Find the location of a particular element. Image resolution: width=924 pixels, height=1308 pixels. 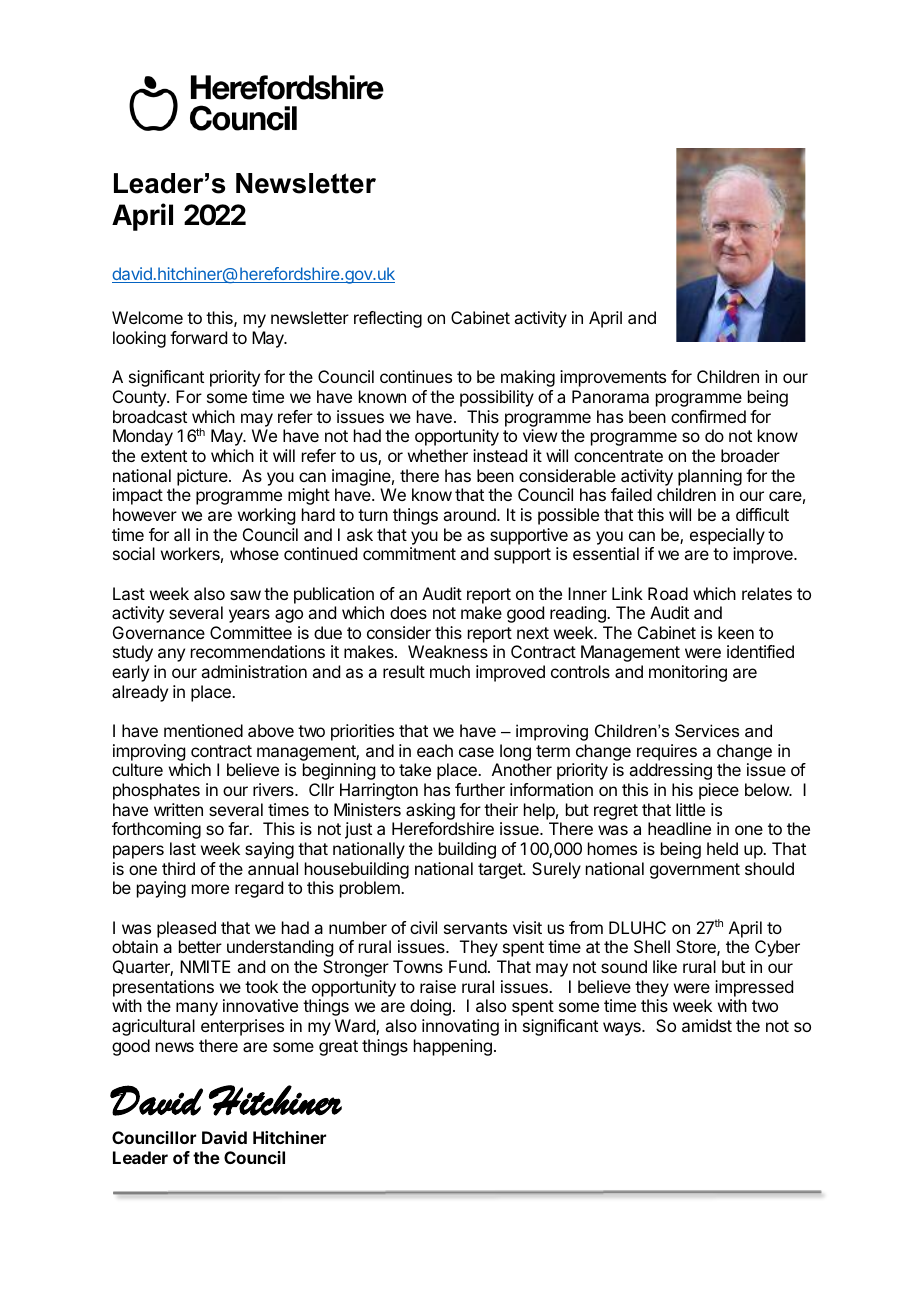

written is located at coordinates (178, 809).
